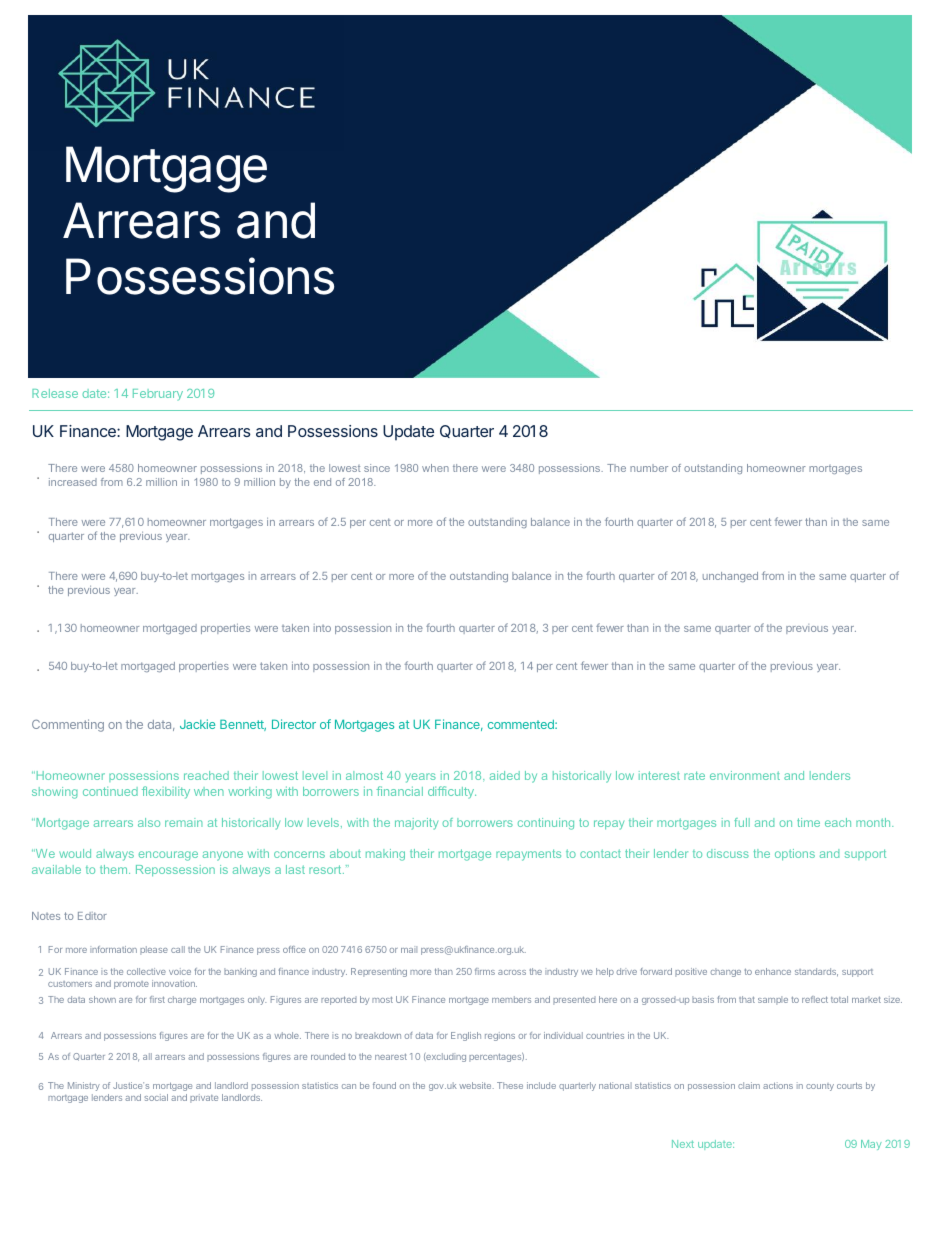  What do you see at coordinates (156, 1097) in the image?
I see `social` at bounding box center [156, 1097].
